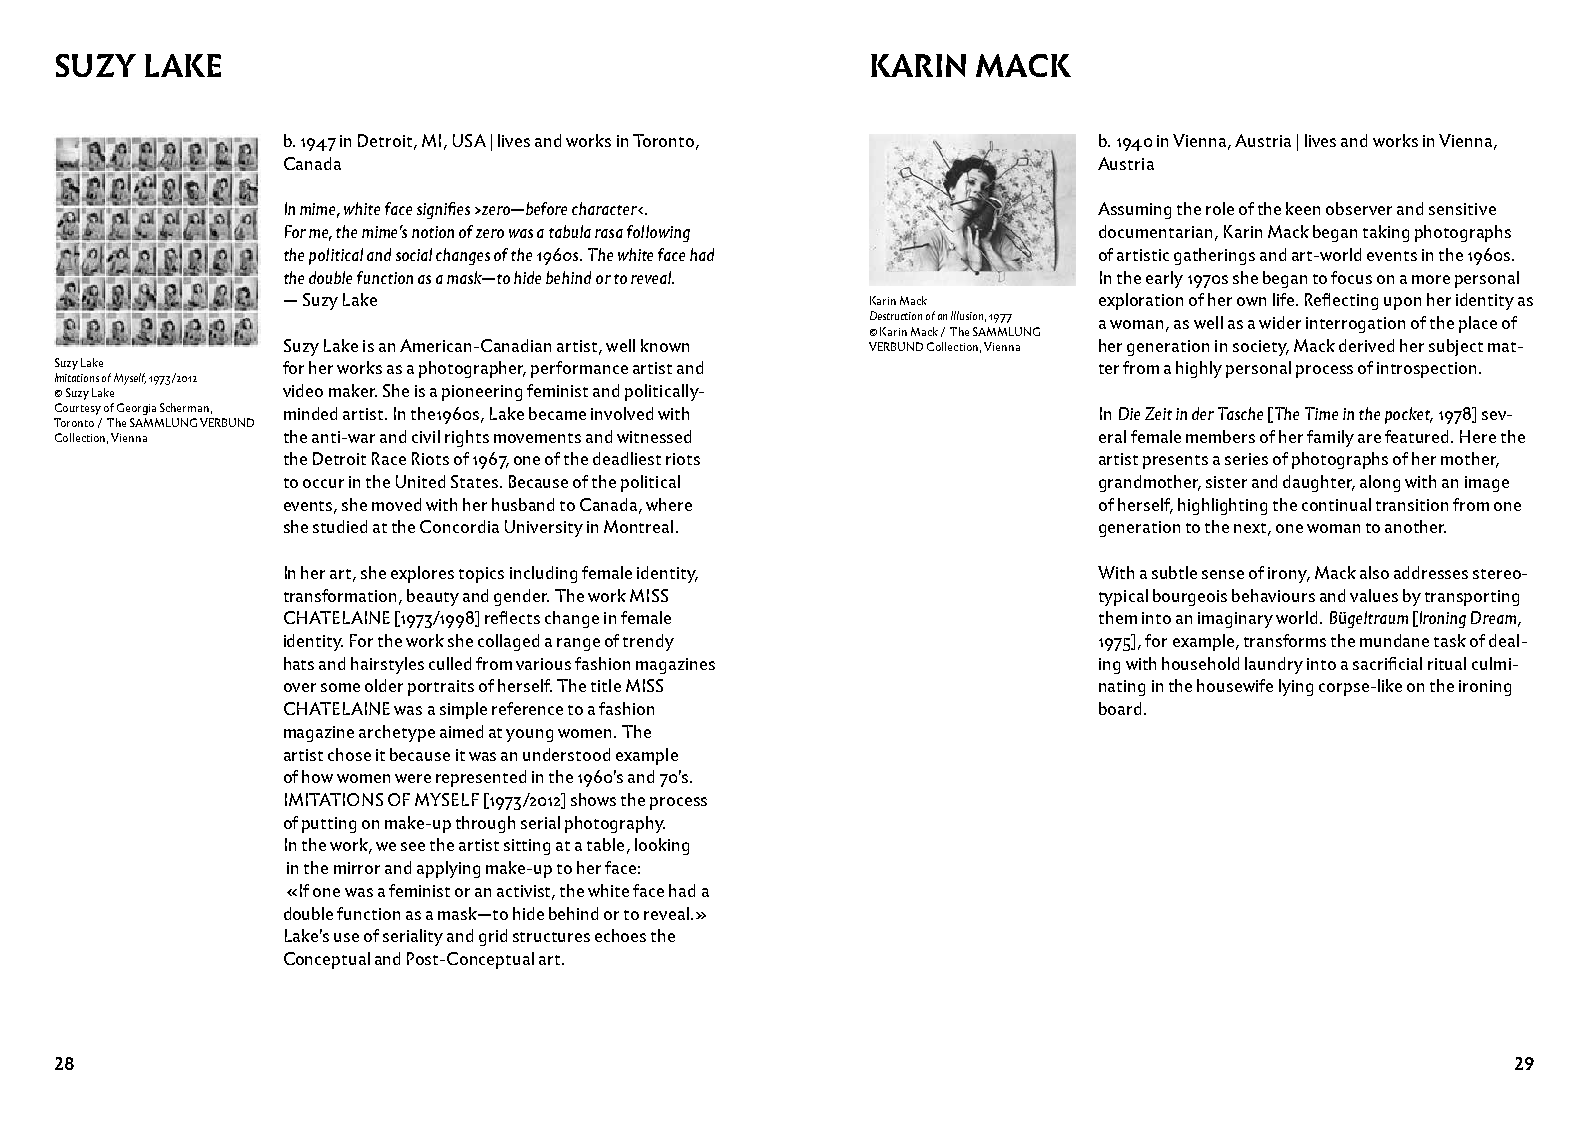 This screenshot has height=1127, width=1588. I want to click on USA, so click(469, 140).
